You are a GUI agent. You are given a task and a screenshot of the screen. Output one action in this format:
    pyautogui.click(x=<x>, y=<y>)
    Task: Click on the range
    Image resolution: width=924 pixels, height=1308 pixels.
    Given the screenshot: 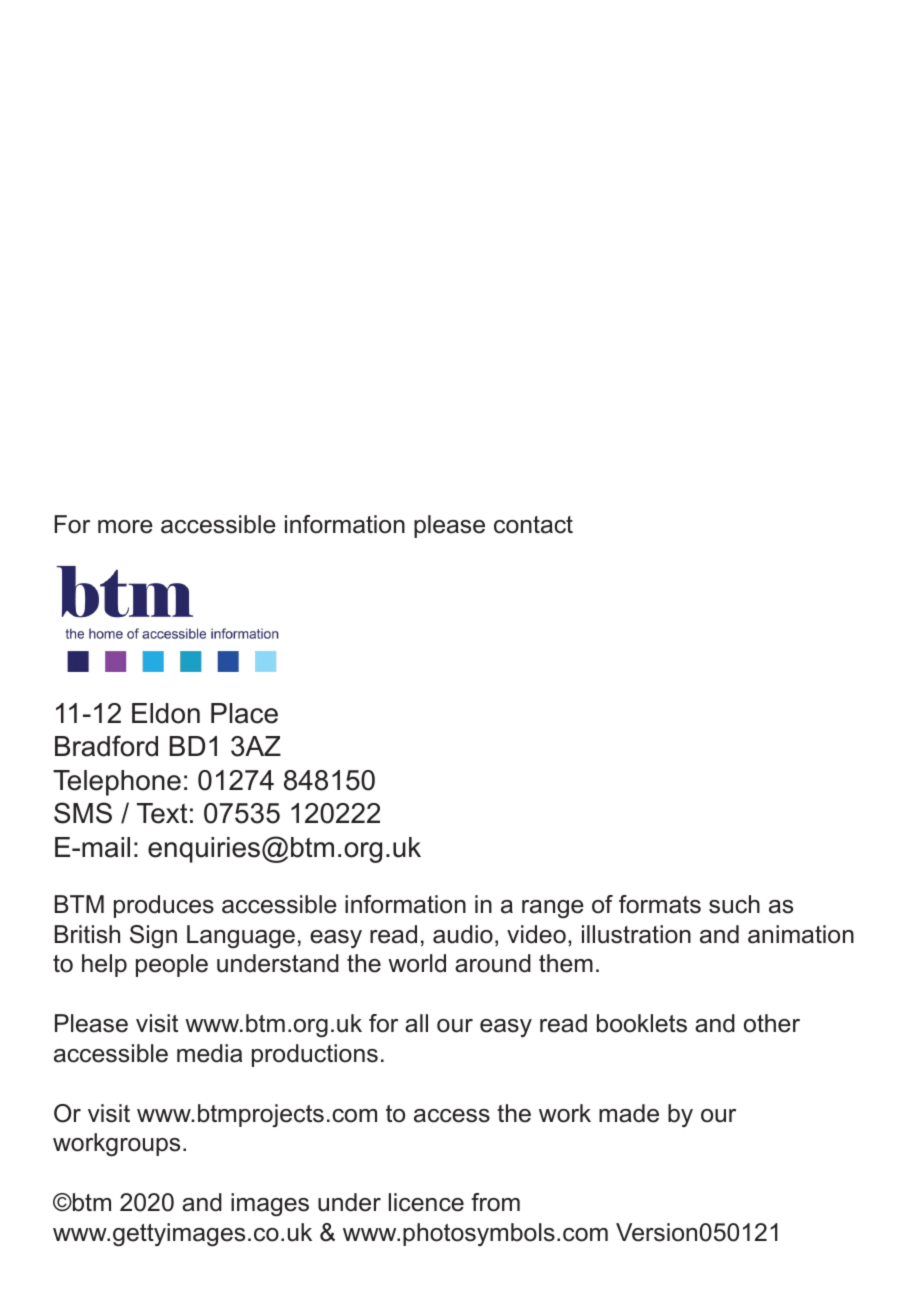 What is the action you would take?
    pyautogui.click(x=553, y=909)
